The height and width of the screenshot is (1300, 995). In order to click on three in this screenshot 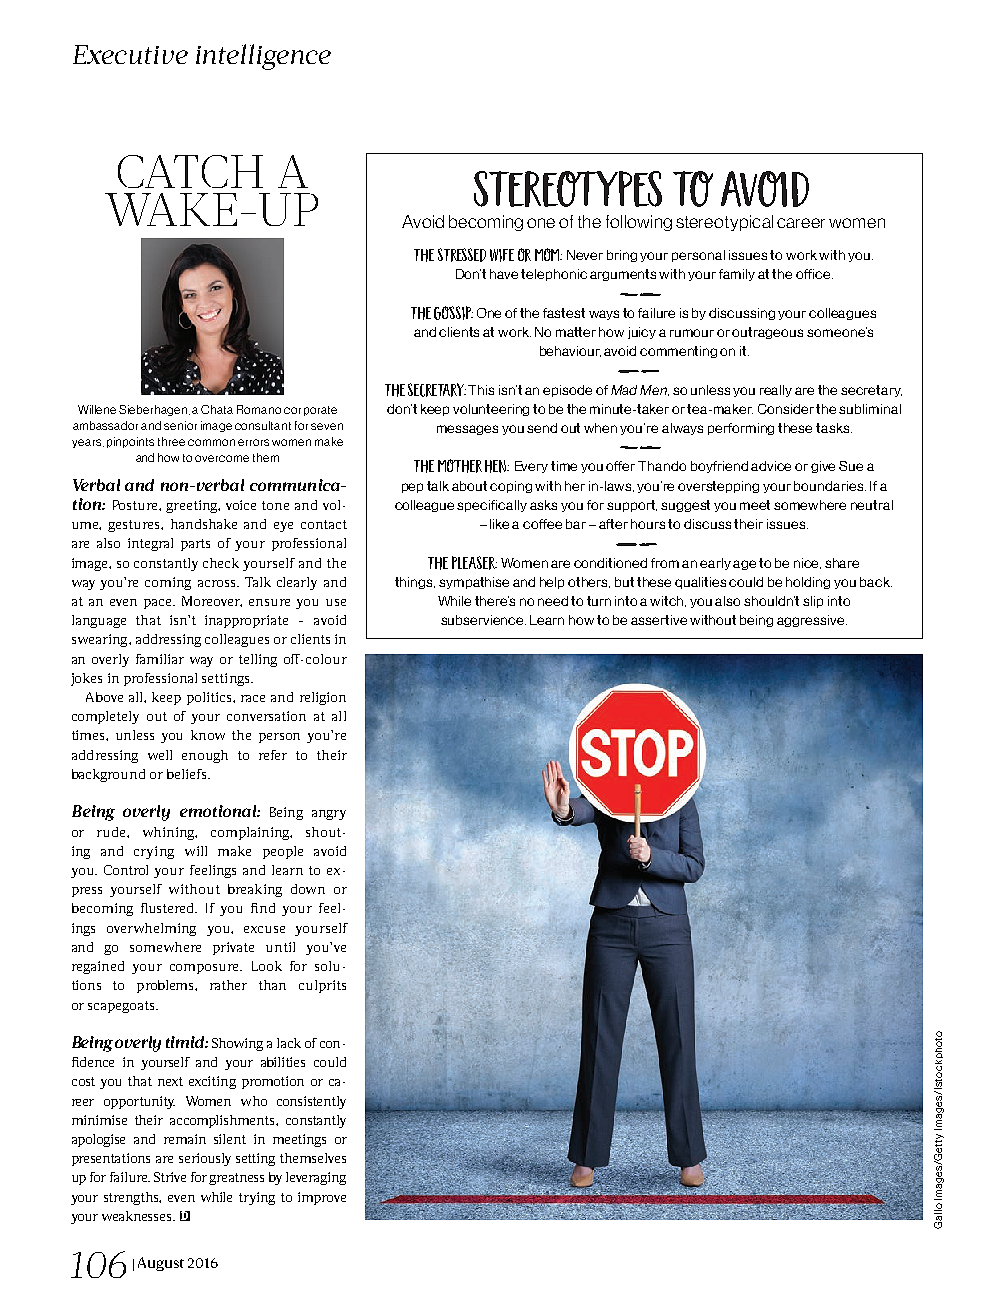, I will do `click(171, 441)`.
